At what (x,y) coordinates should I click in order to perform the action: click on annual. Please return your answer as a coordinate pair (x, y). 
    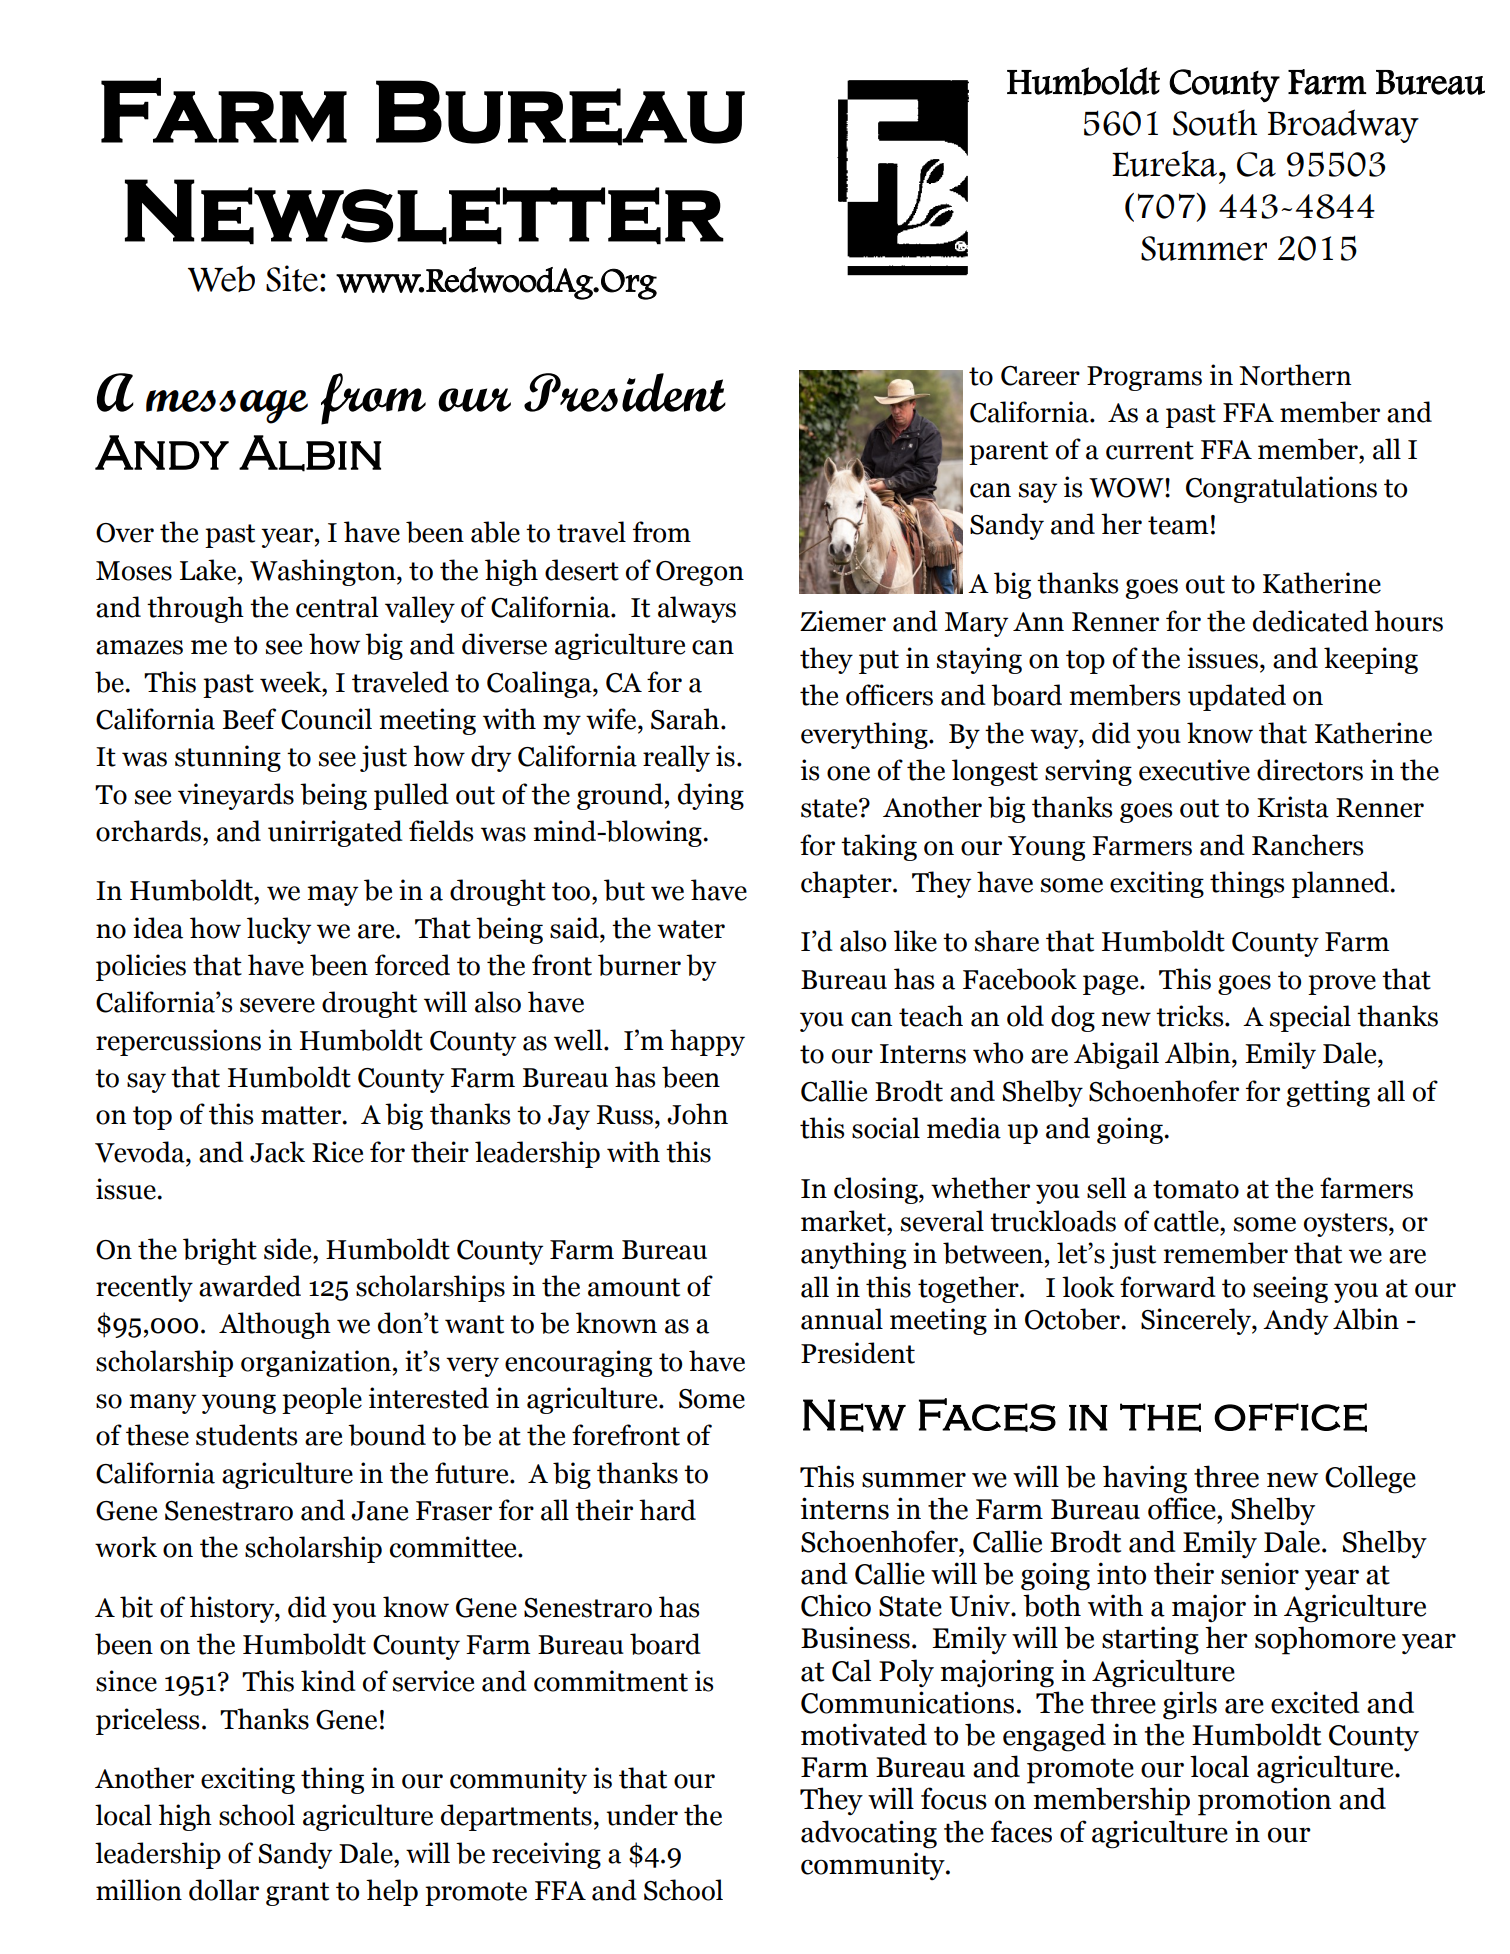
    Looking at the image, I should click on (842, 1319).
